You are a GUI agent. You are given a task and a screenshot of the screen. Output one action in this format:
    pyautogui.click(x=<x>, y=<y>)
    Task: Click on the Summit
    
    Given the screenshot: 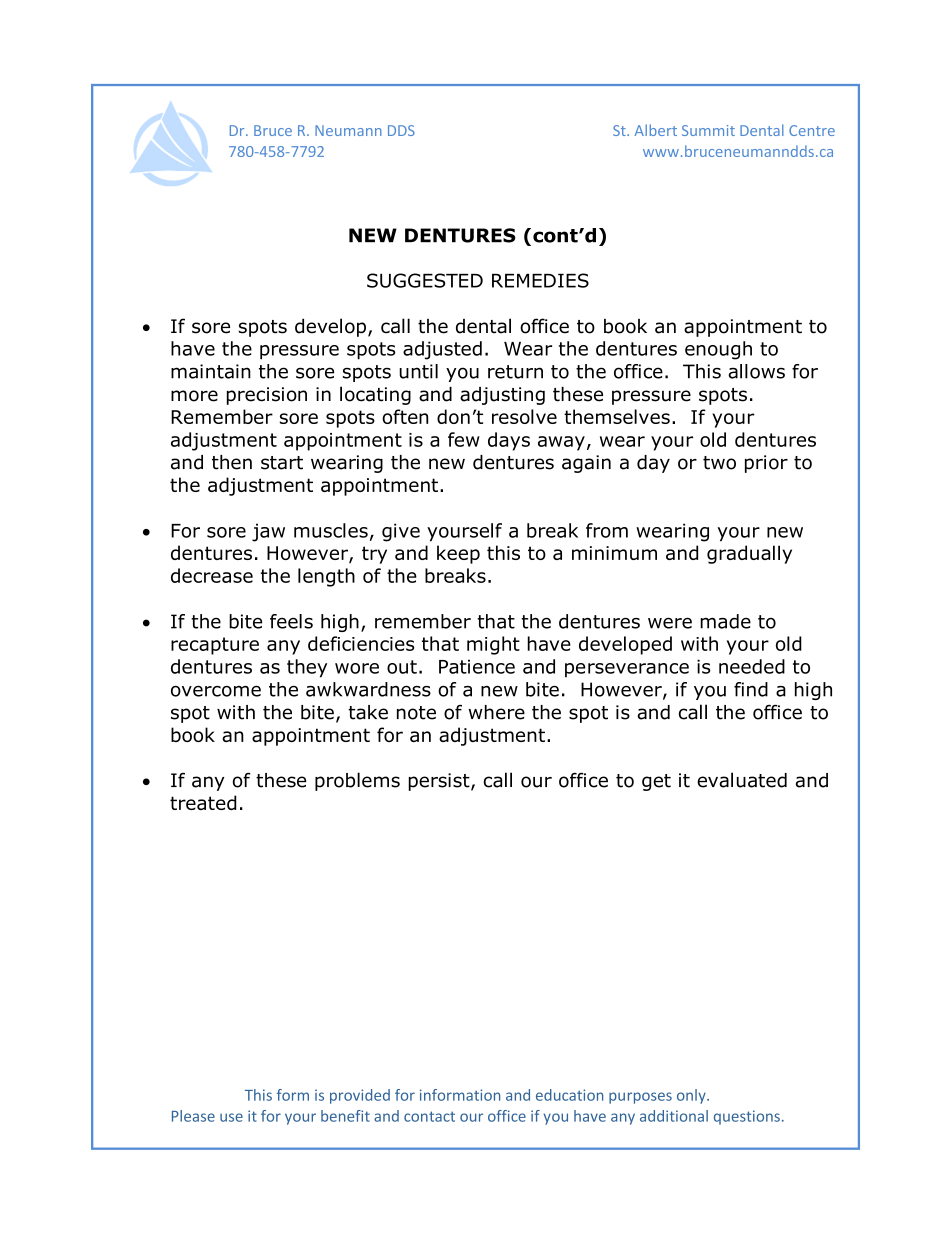 What is the action you would take?
    pyautogui.click(x=708, y=130)
